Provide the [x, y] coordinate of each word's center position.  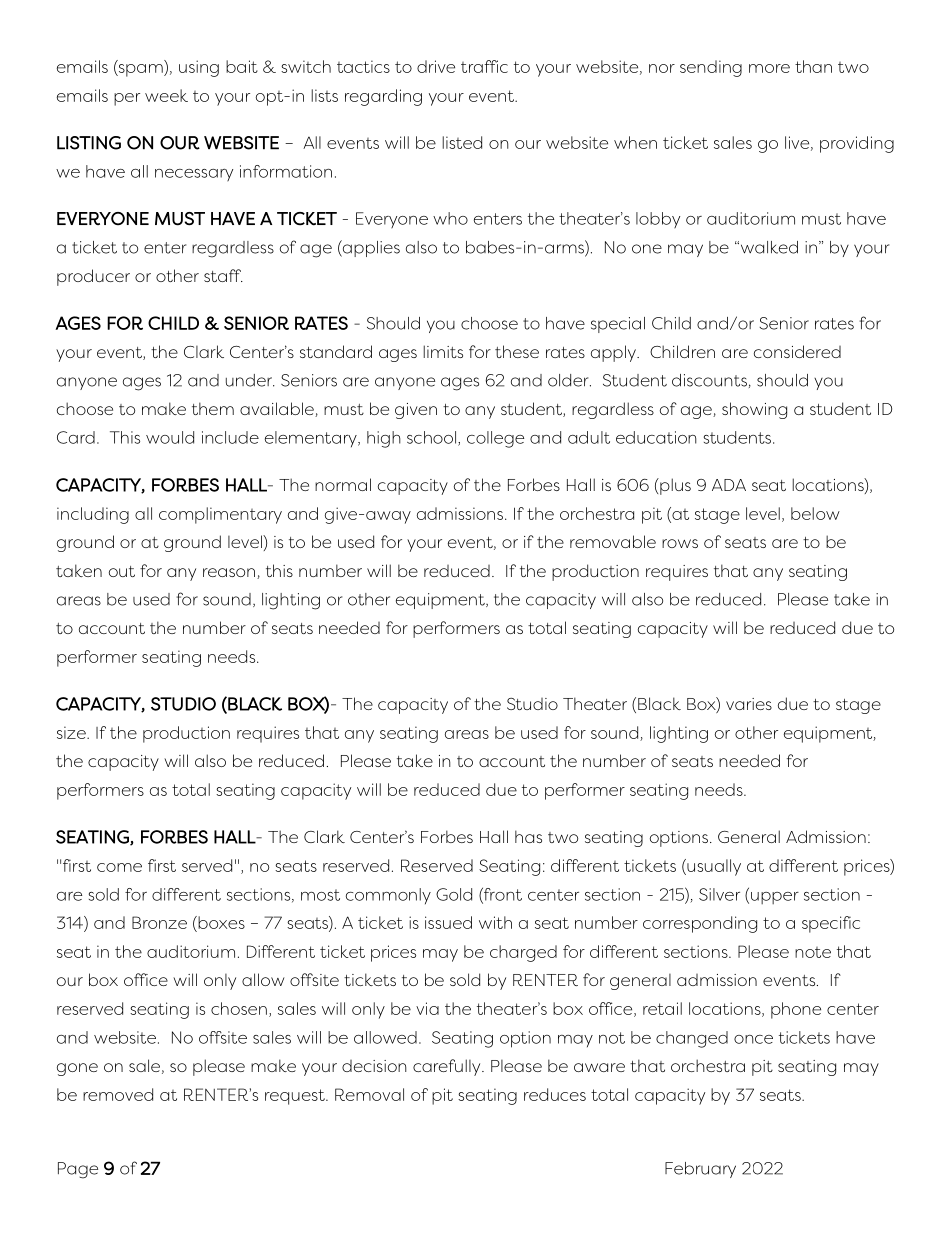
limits [443, 351]
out [122, 571]
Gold [454, 894]
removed [118, 1094]
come [119, 867]
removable [613, 541]
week [166, 95]
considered [797, 351]
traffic [484, 66]
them [213, 408]
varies [749, 704]
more [769, 68]
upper [775, 898]
